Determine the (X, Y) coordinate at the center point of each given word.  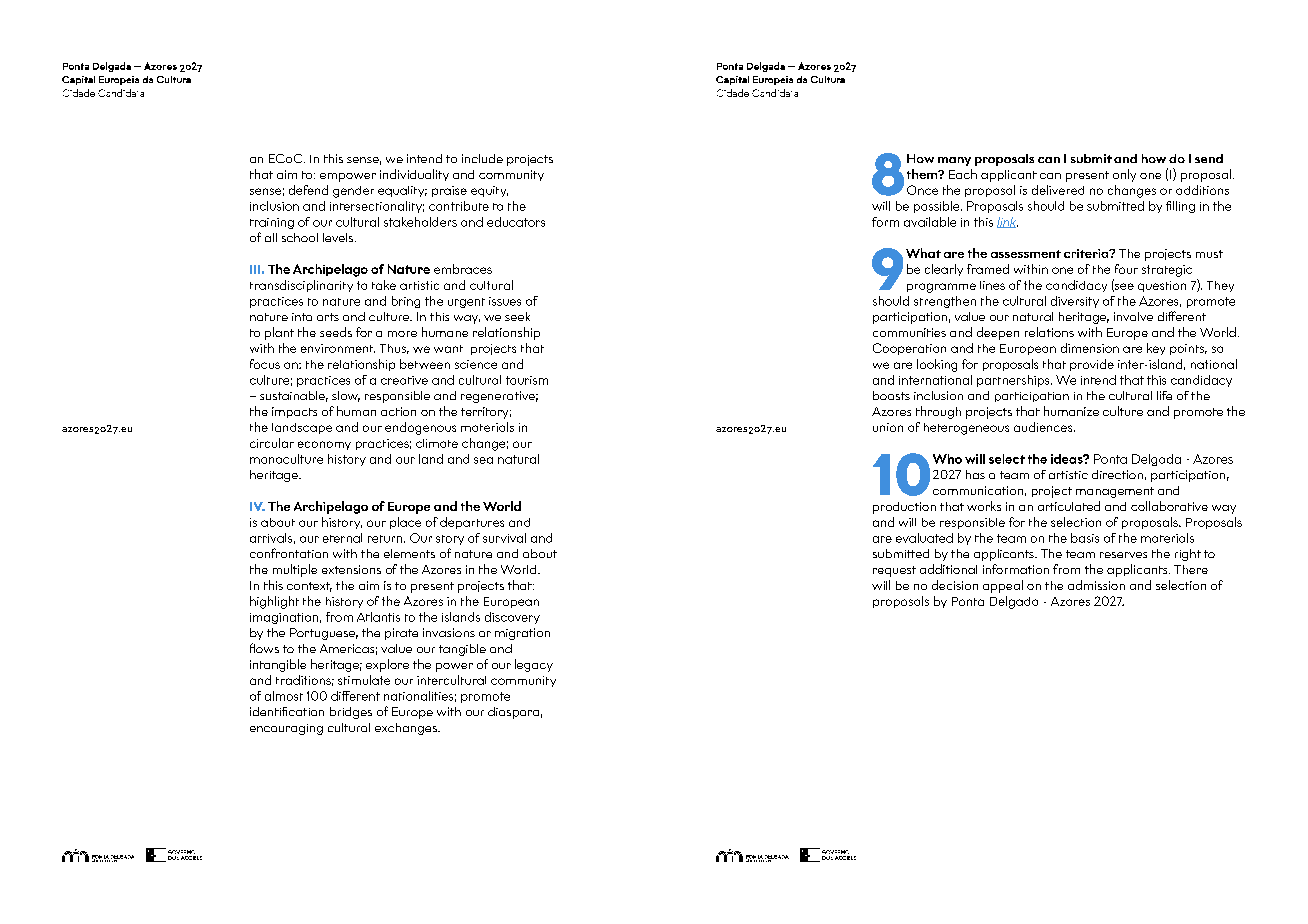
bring (406, 302)
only (1124, 175)
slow (346, 396)
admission (1096, 585)
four (1126, 269)
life (1164, 395)
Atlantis (378, 617)
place (405, 523)
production (904, 508)
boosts (891, 395)
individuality (414, 175)
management (1115, 492)
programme (941, 288)
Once (922, 190)
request (894, 571)
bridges (351, 713)
